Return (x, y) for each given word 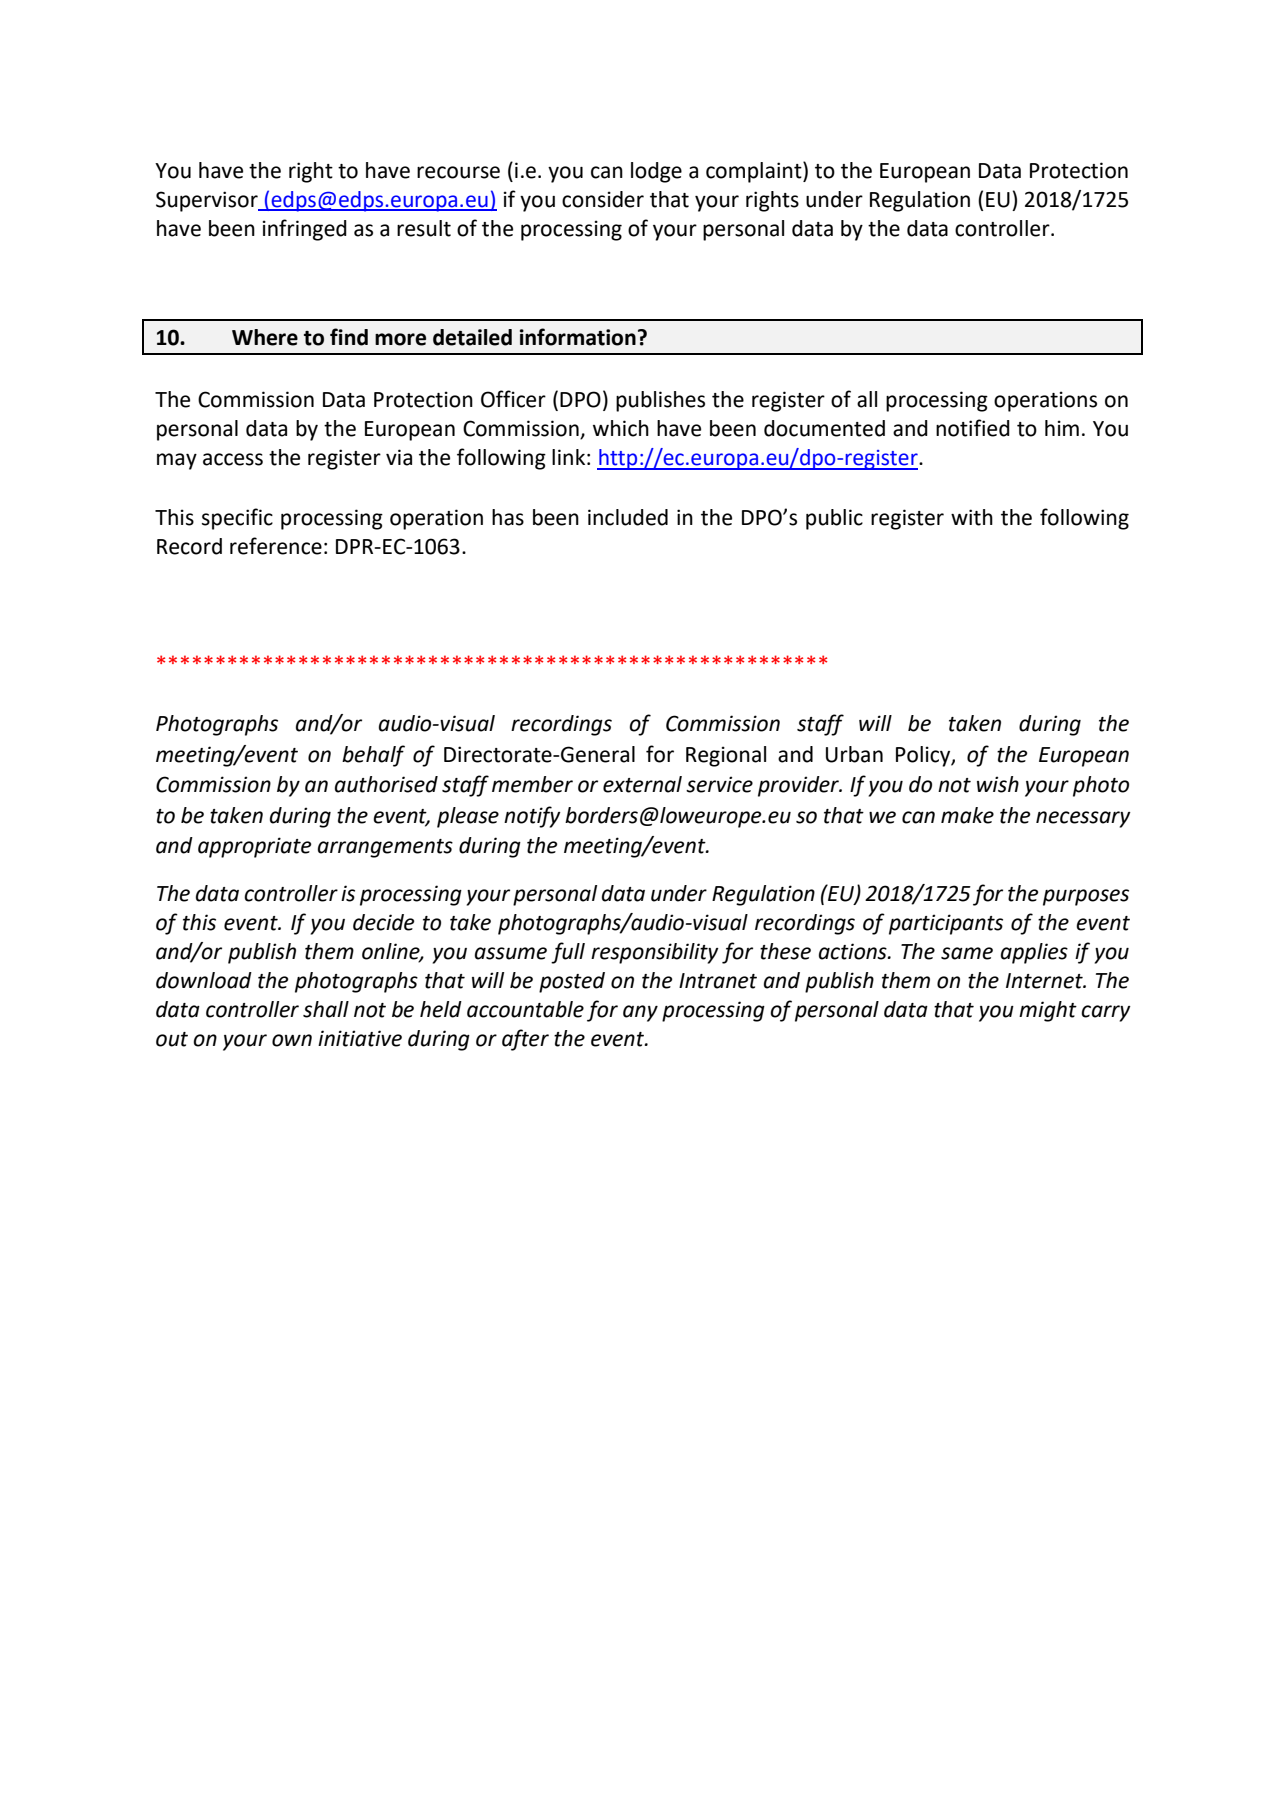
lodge (656, 172)
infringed (305, 230)
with (972, 517)
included (628, 517)
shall (326, 1009)
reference (276, 546)
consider (603, 199)
